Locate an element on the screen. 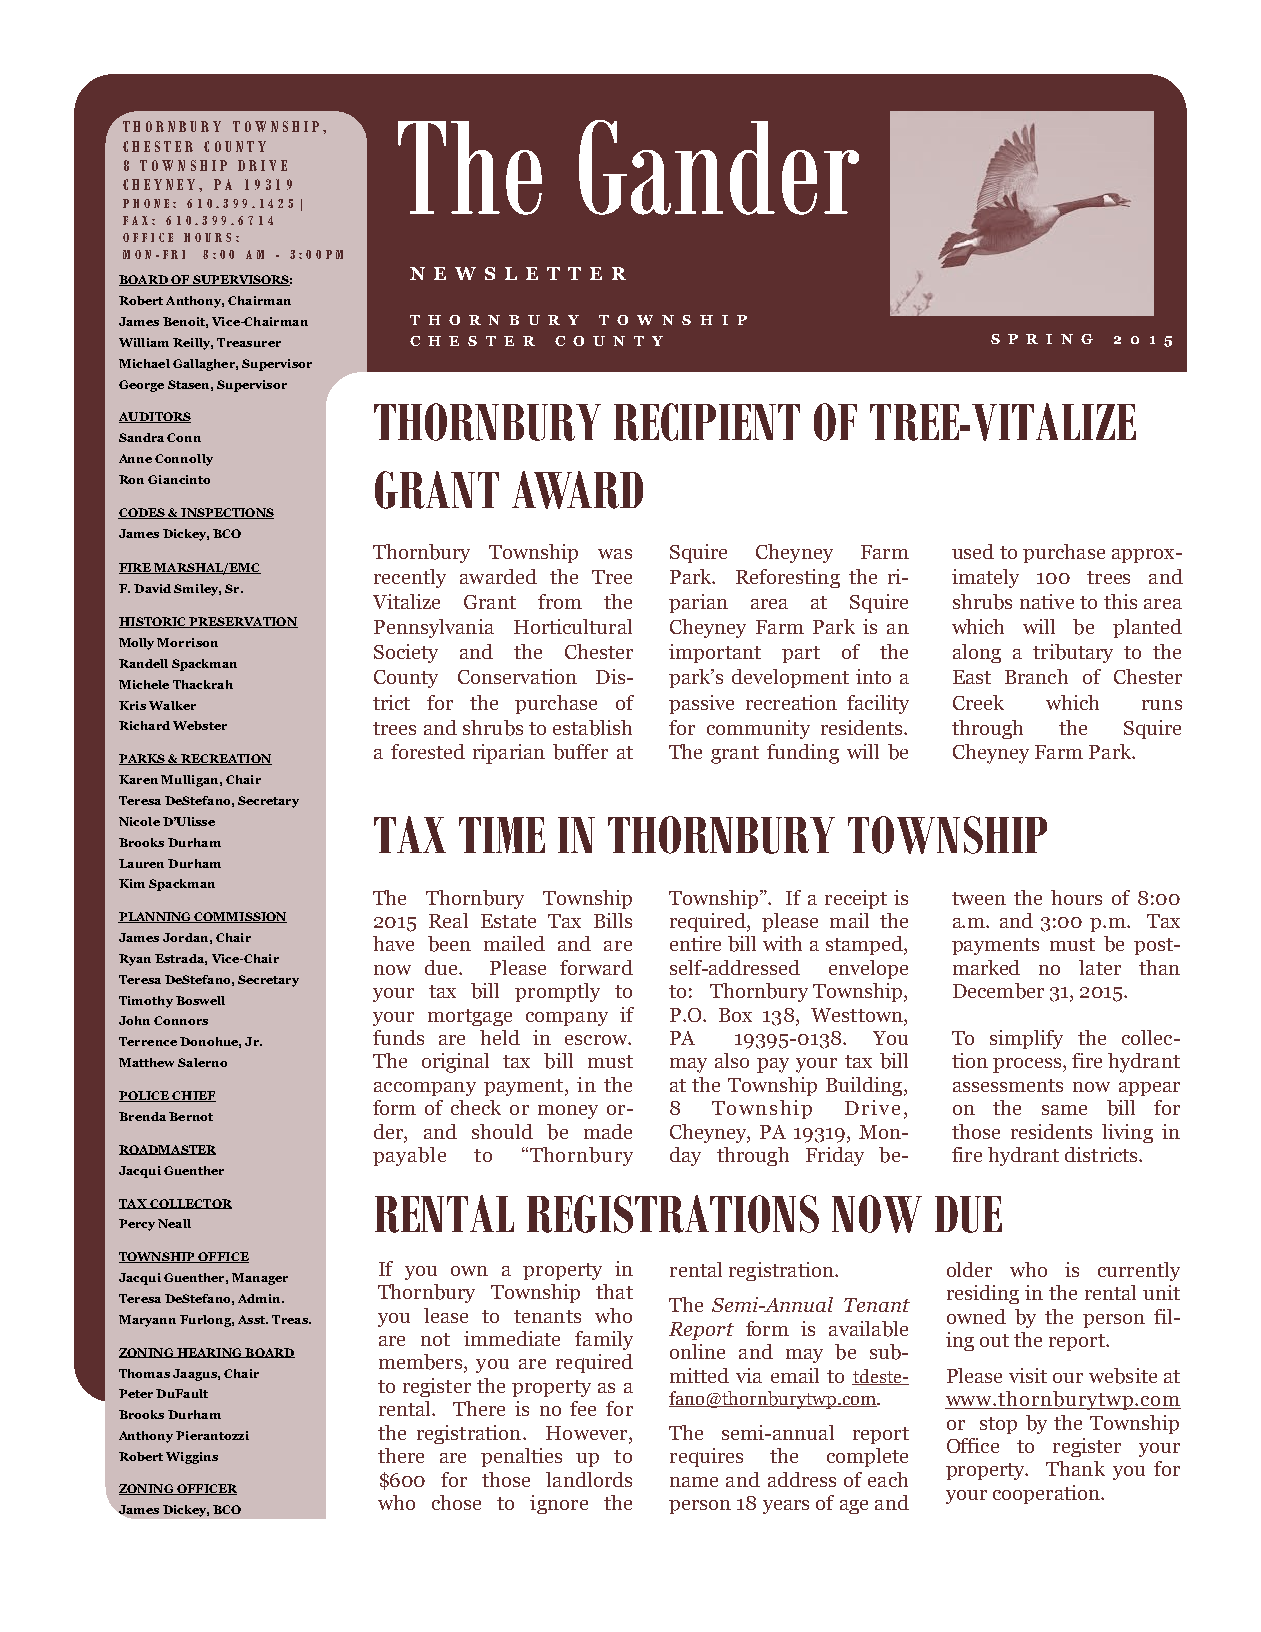 This screenshot has width=1261, height=1632. name is located at coordinates (694, 1482).
